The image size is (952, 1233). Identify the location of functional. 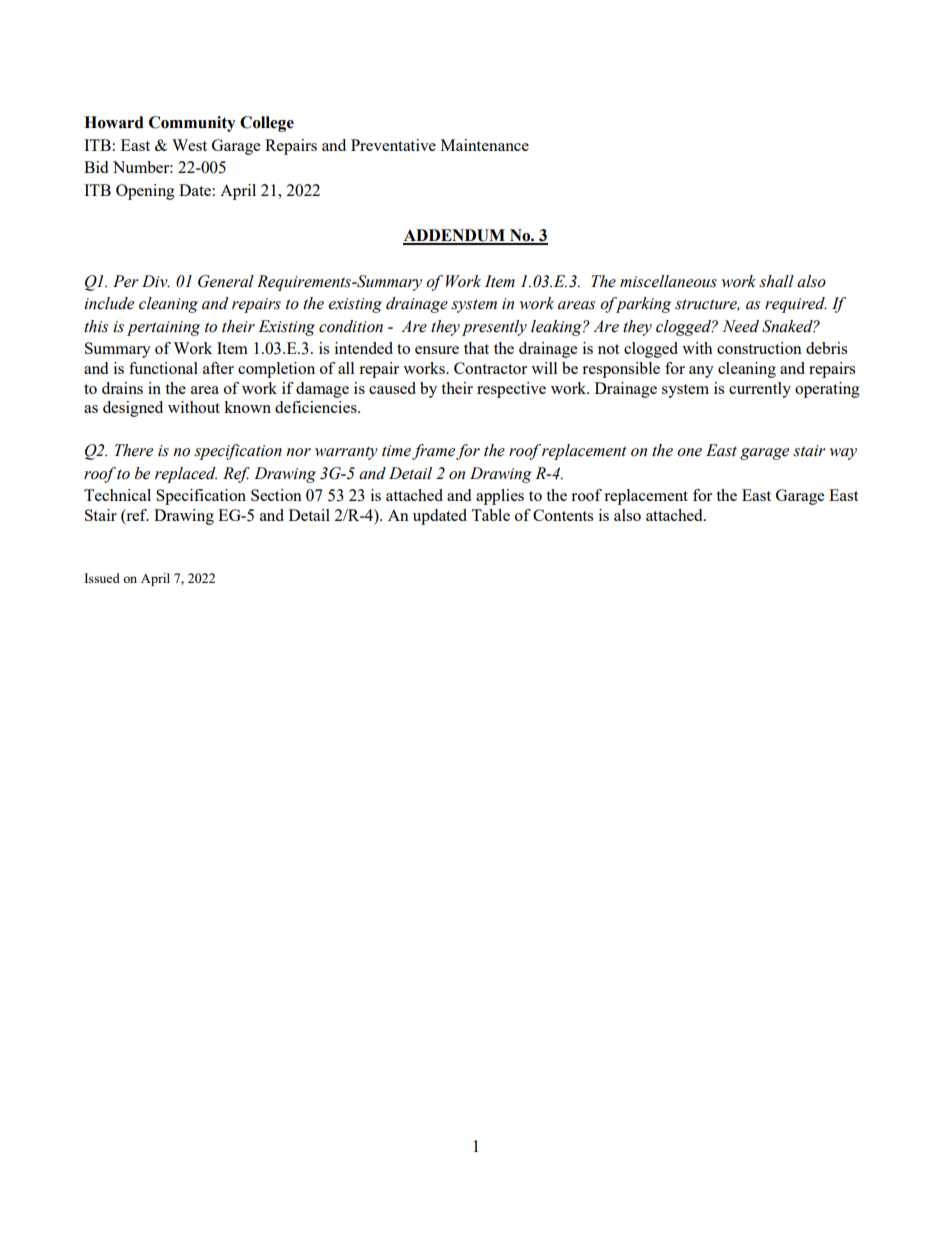
(163, 368).
